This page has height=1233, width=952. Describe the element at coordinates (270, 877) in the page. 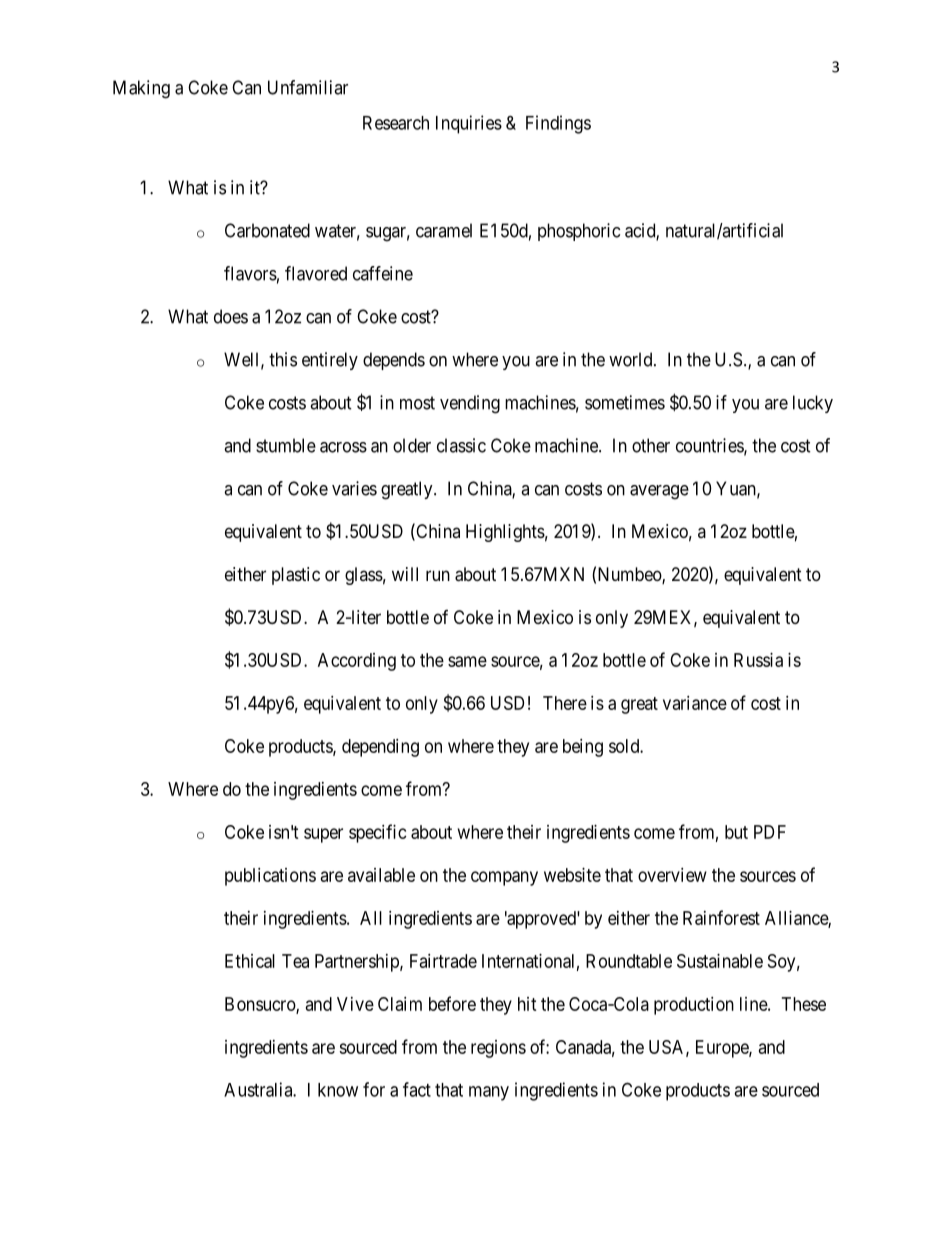

I see `publications` at that location.
